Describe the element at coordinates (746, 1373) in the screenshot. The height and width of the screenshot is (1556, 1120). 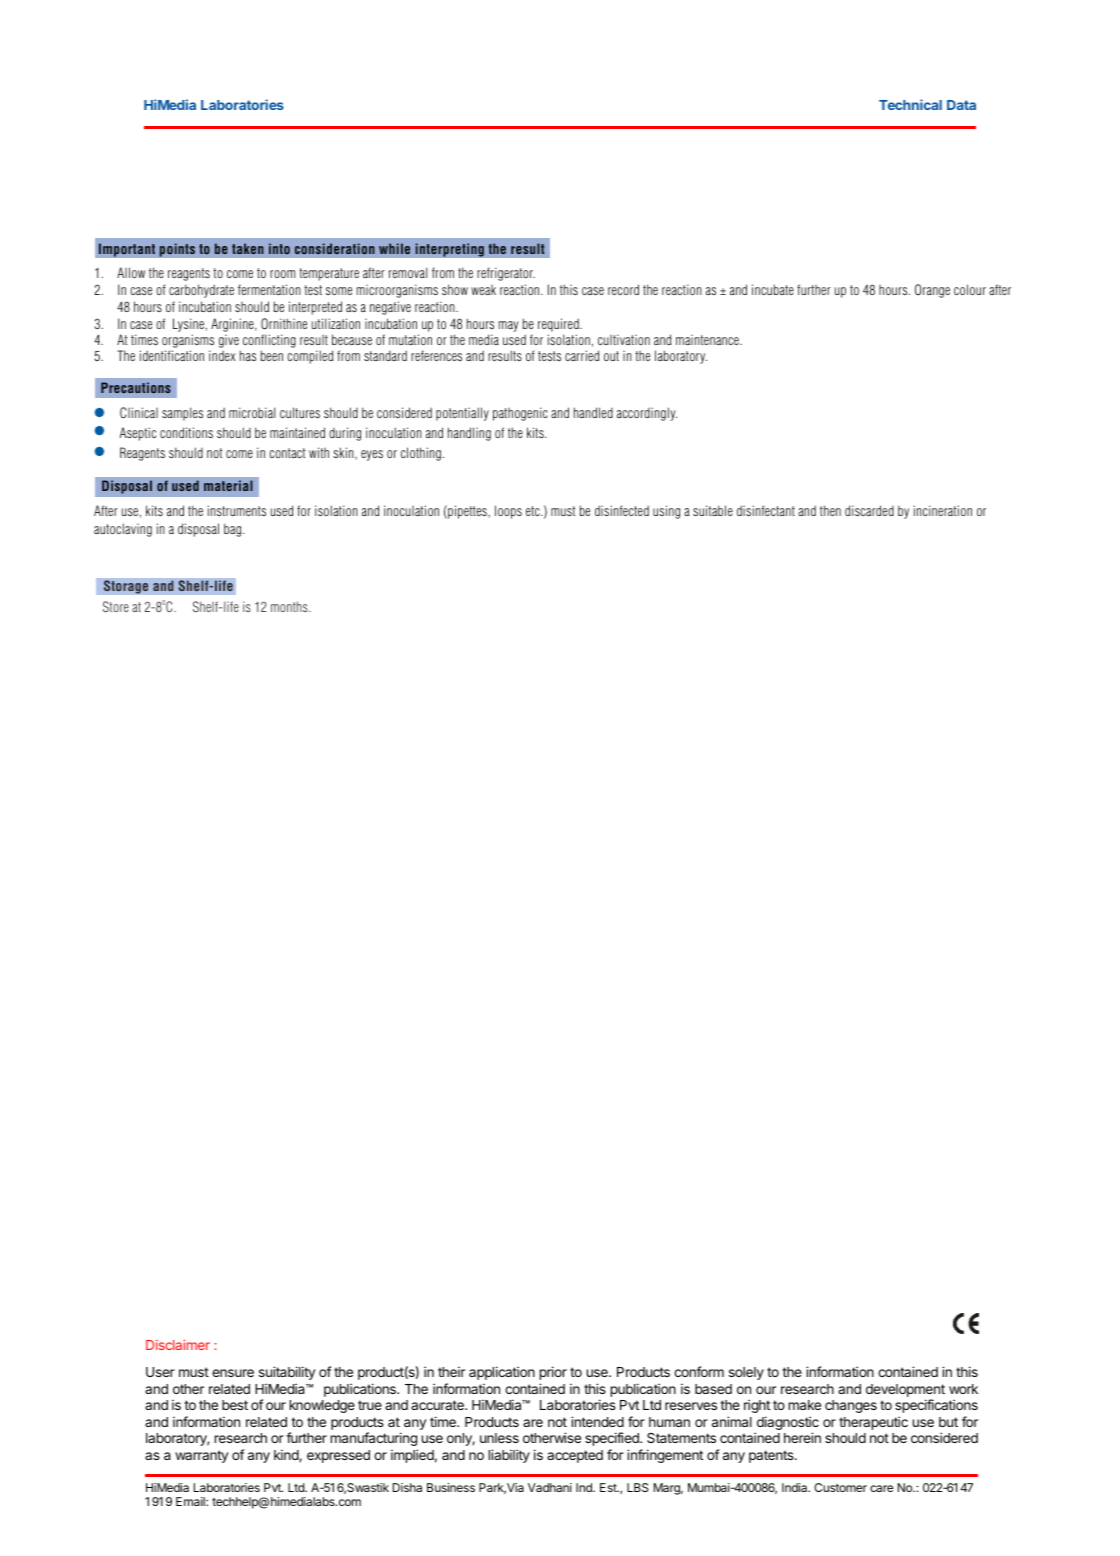
I see `solely` at that location.
